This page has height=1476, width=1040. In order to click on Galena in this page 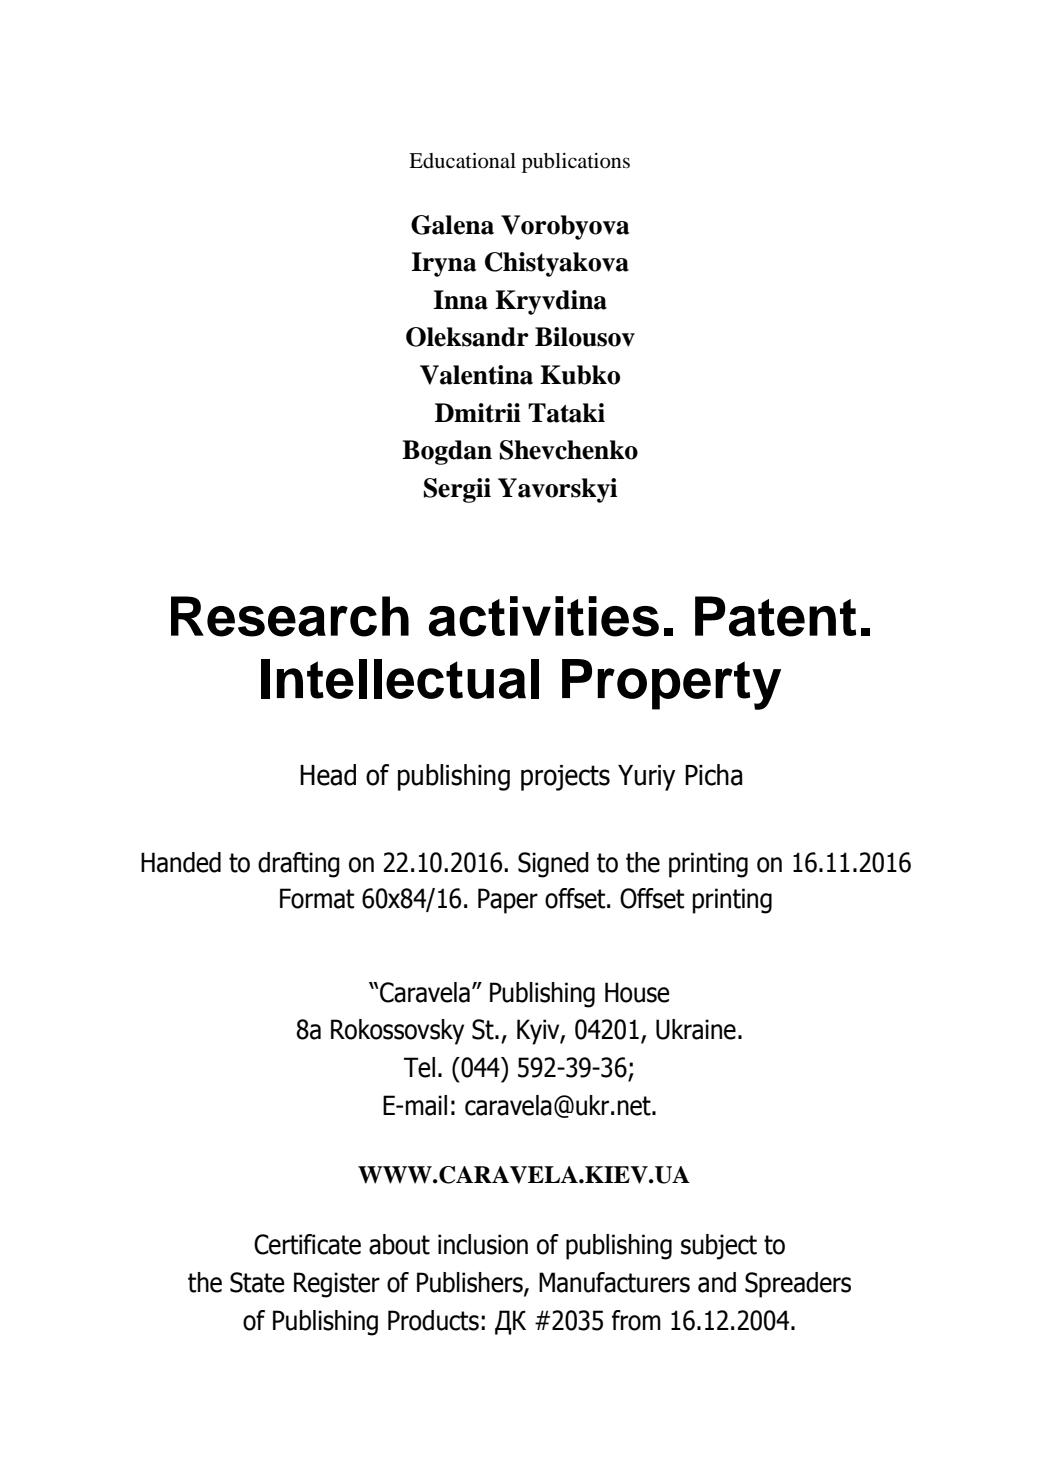, I will do `click(452, 225)`.
